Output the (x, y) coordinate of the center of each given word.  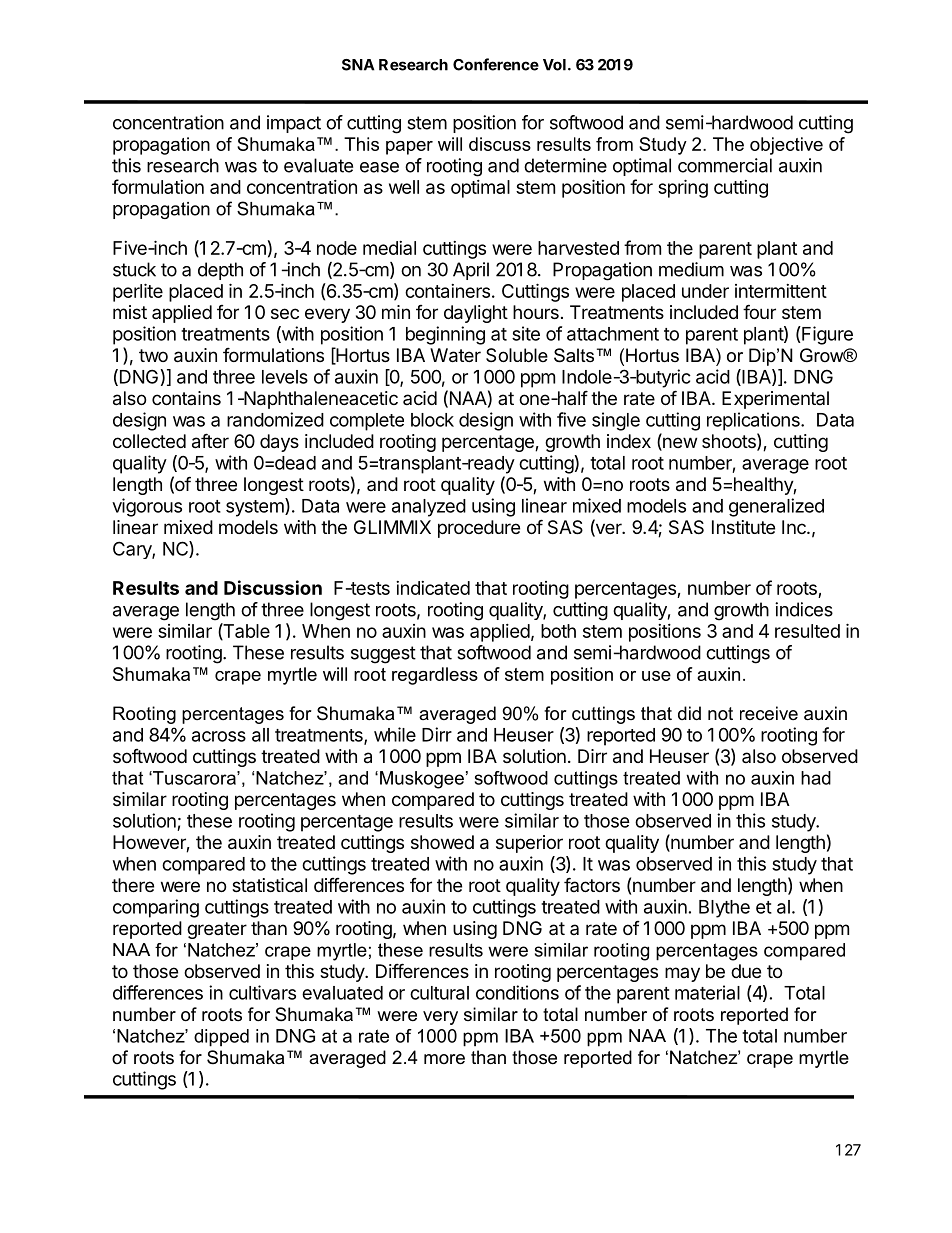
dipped (221, 1038)
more (444, 1059)
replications (754, 421)
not (720, 713)
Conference (496, 64)
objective (786, 146)
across (219, 736)
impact (294, 124)
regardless (435, 676)
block (432, 420)
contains (186, 398)
